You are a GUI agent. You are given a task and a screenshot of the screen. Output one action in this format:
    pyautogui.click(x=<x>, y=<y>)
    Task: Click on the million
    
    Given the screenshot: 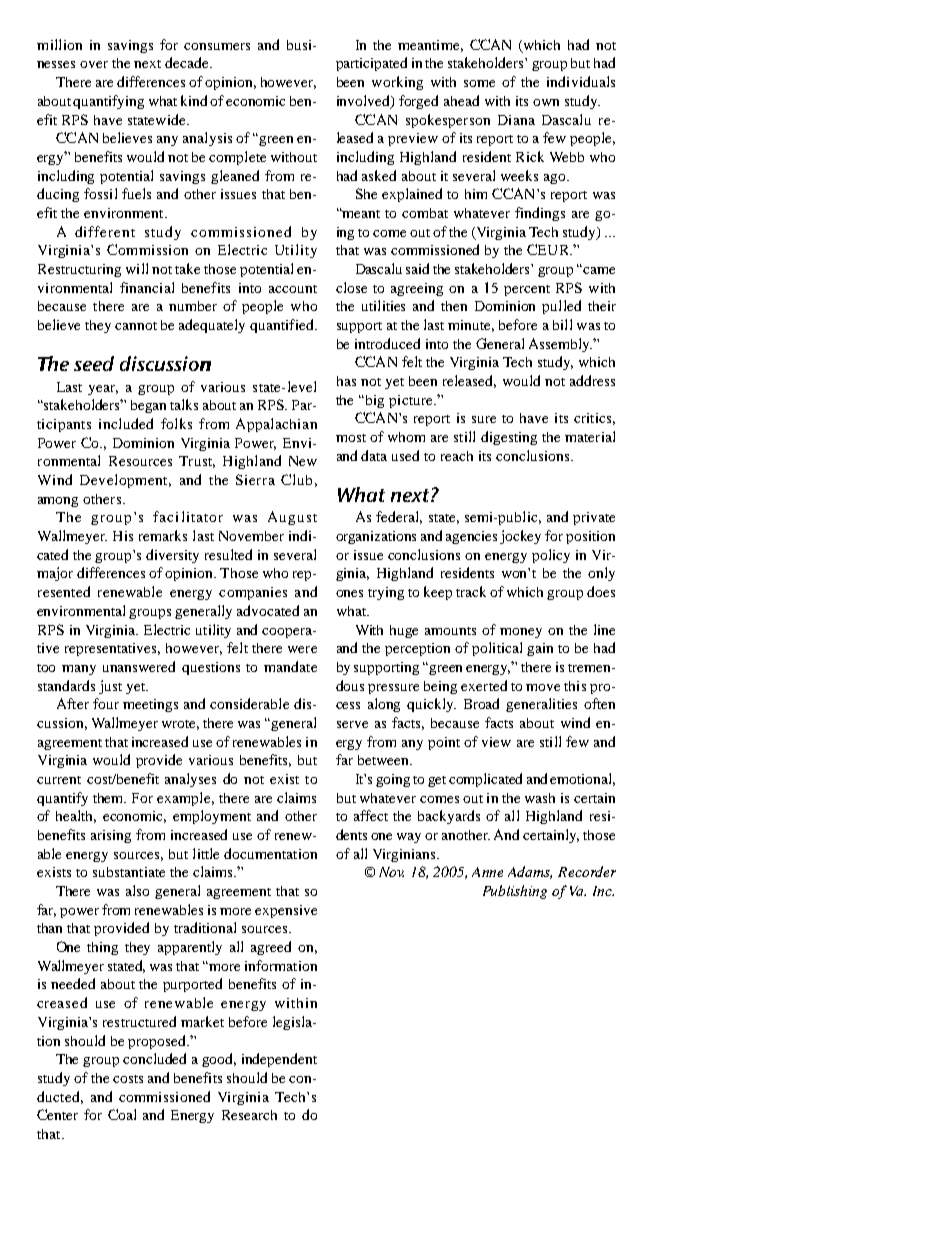 What is the action you would take?
    pyautogui.click(x=59, y=44)
